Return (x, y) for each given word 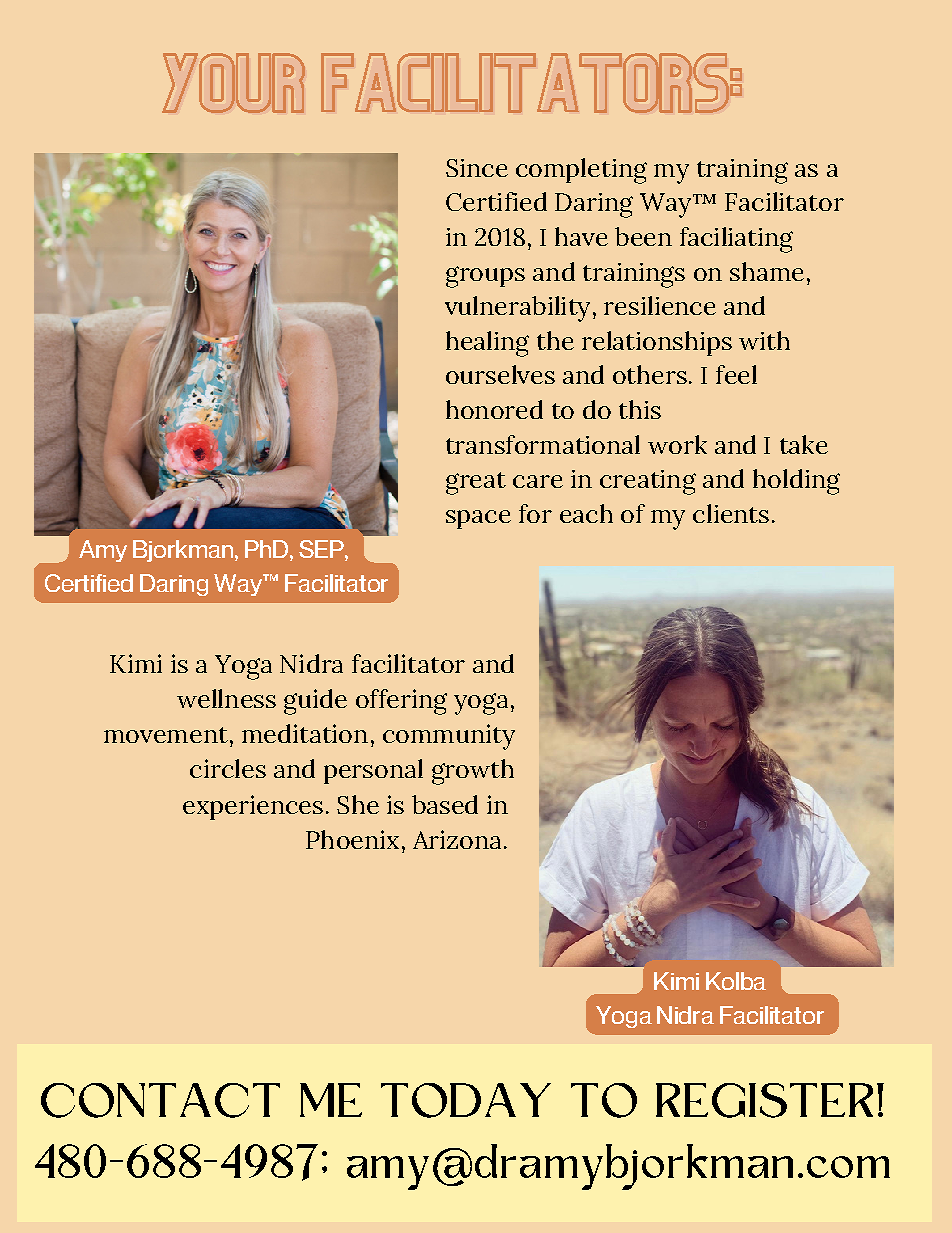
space (478, 519)
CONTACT (160, 1100)
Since (477, 168)
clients (731, 513)
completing (581, 171)
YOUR (233, 83)
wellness (226, 698)
